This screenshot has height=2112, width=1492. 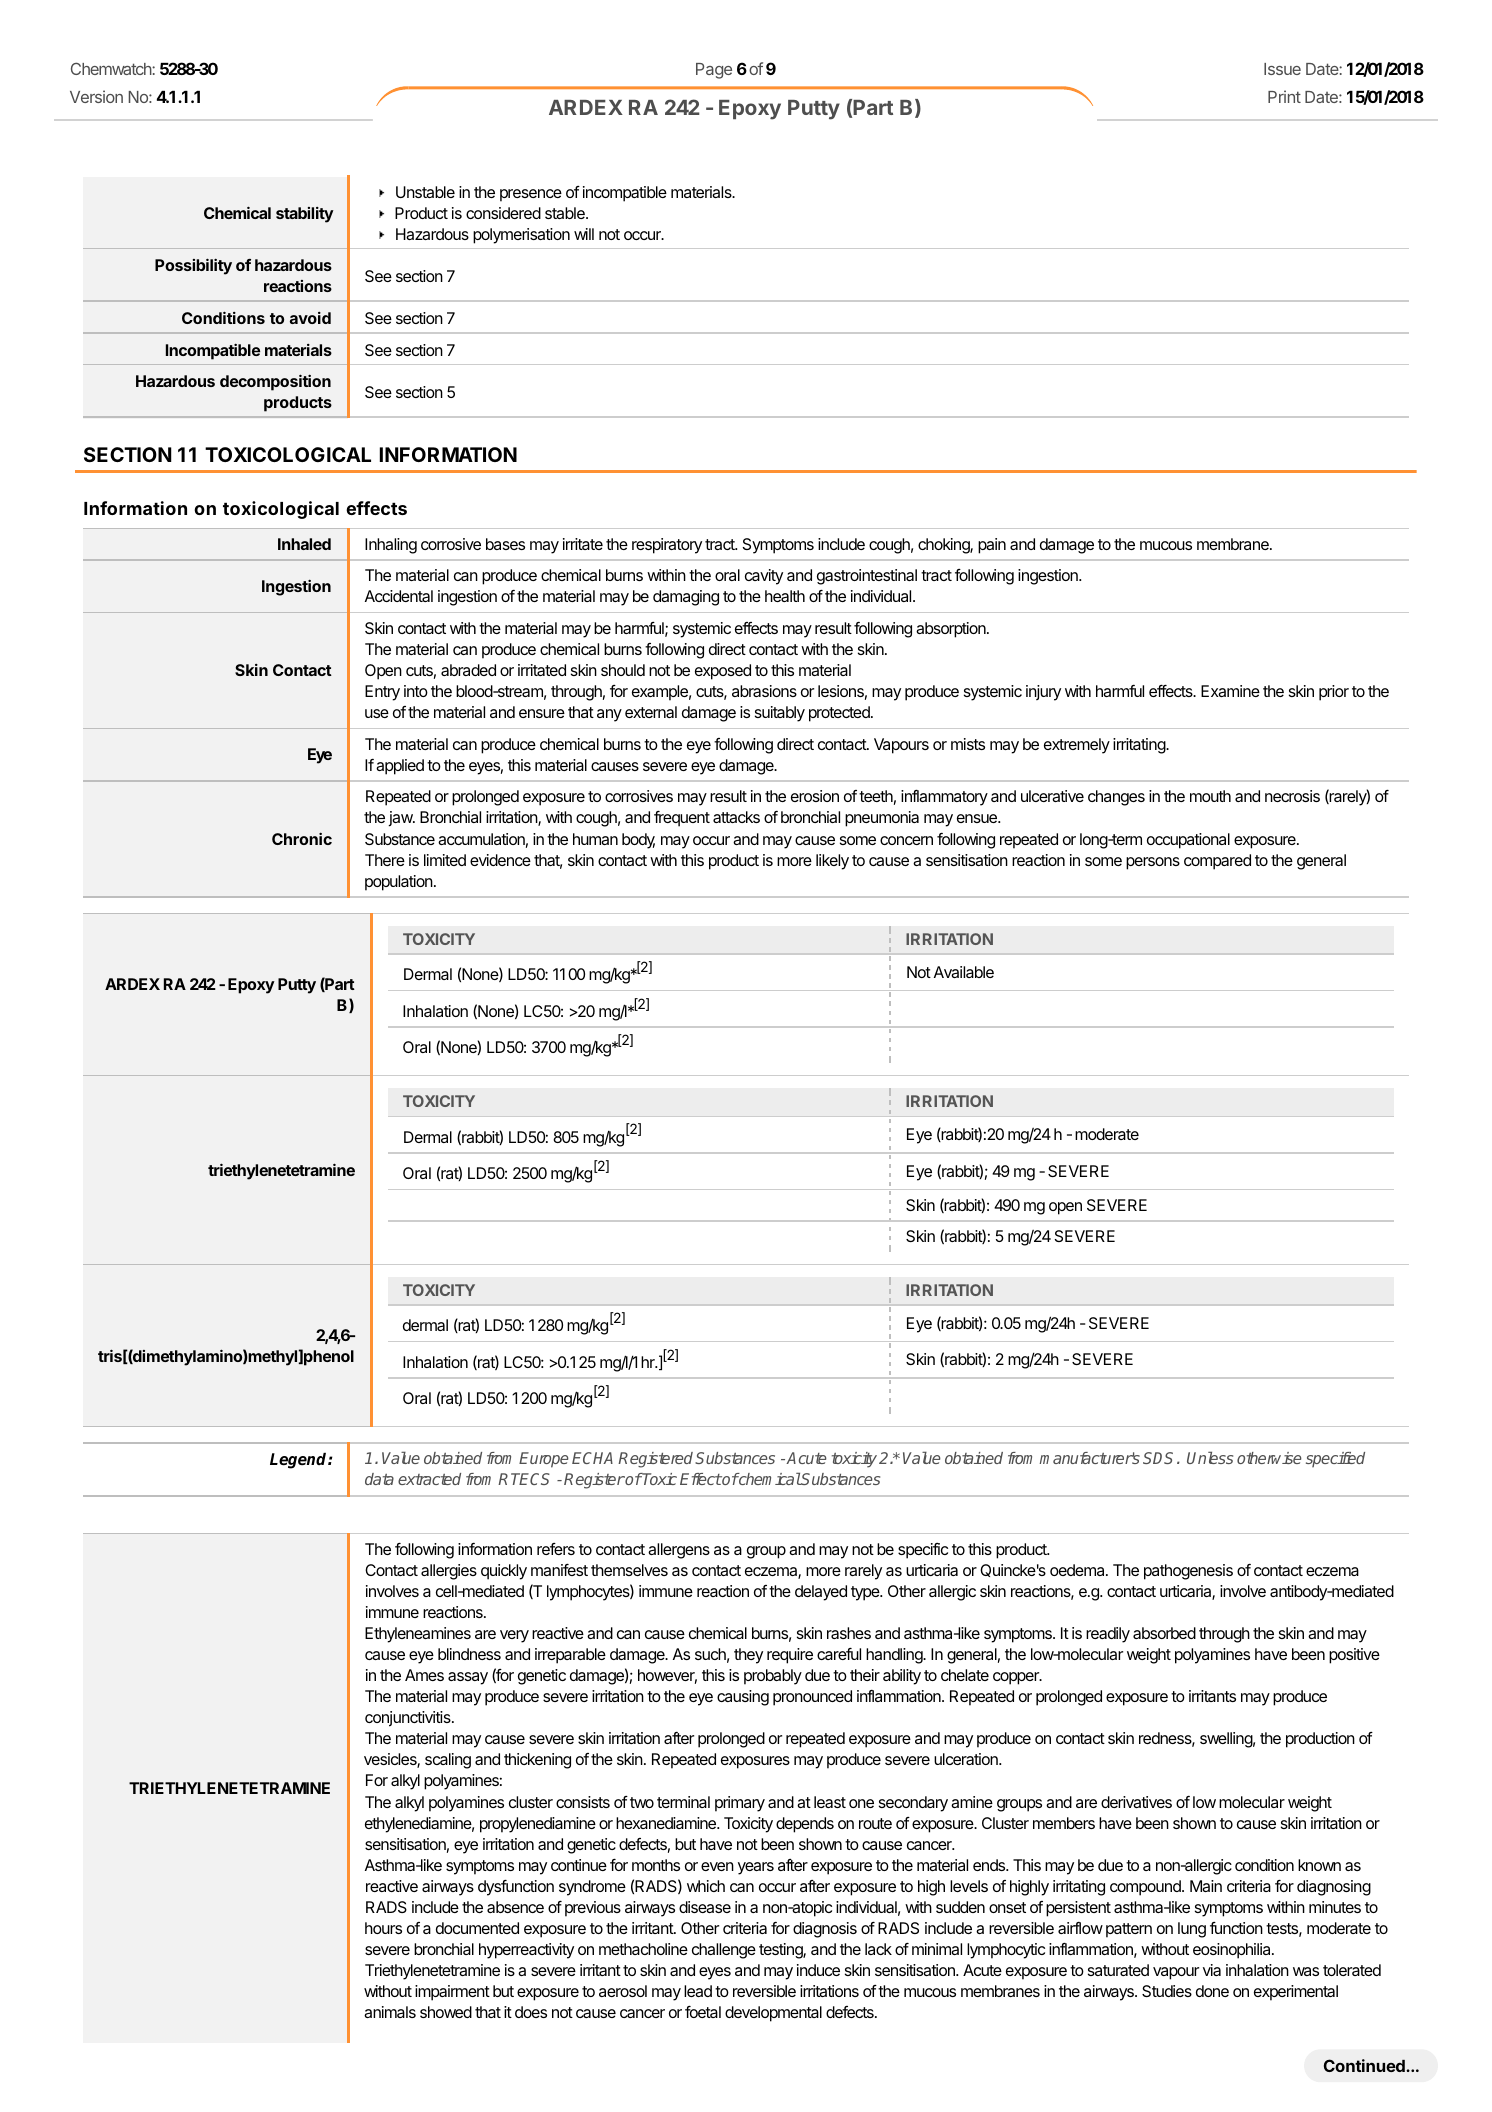 What do you see at coordinates (714, 71) in the screenshot?
I see `Page` at bounding box center [714, 71].
